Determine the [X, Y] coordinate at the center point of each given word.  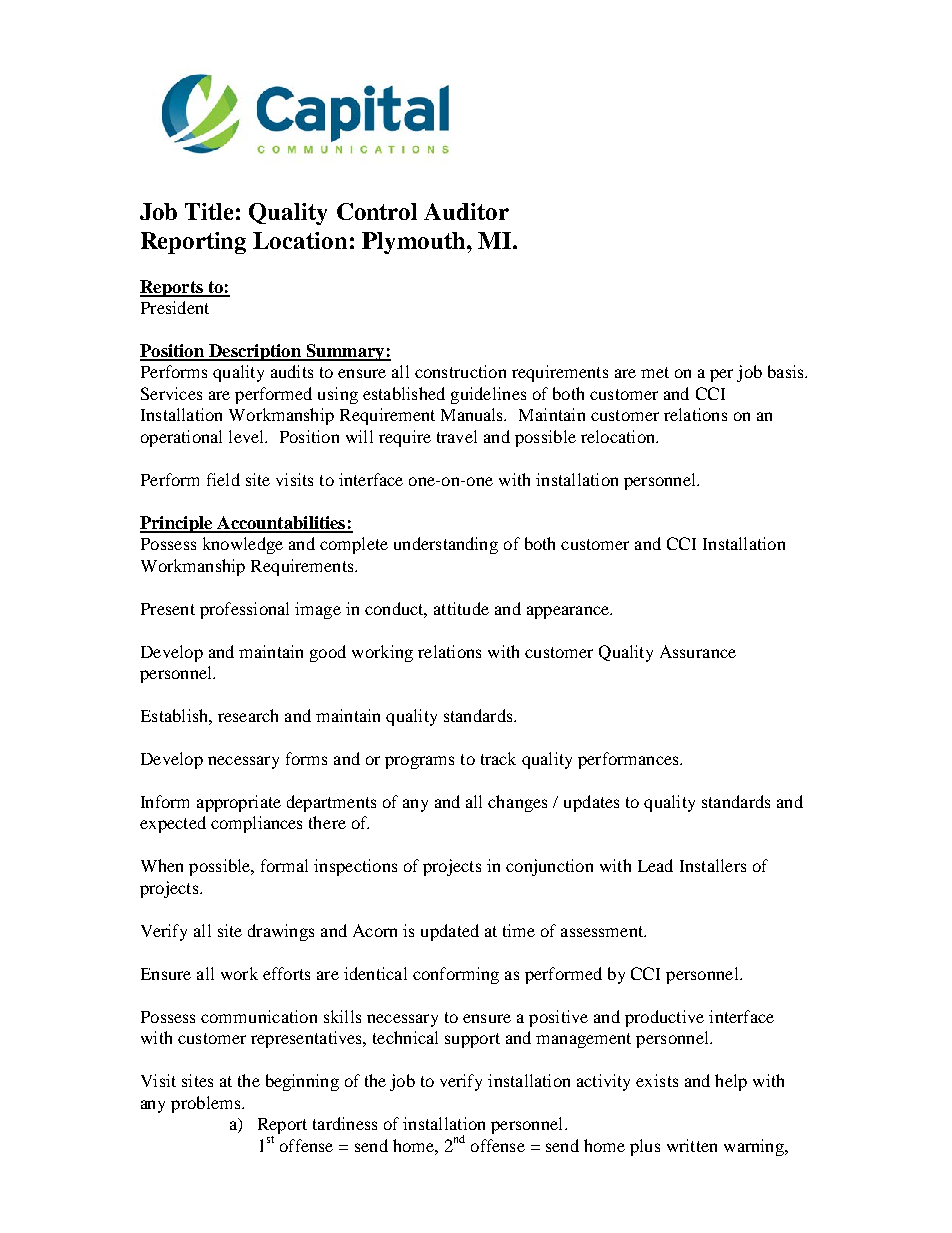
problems [207, 1104]
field [223, 479]
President [175, 307]
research [248, 715]
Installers [713, 865]
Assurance [698, 651]
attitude [461, 608]
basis [787, 371]
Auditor [466, 211]
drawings [281, 932]
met [655, 372]
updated [450, 932]
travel [457, 436]
